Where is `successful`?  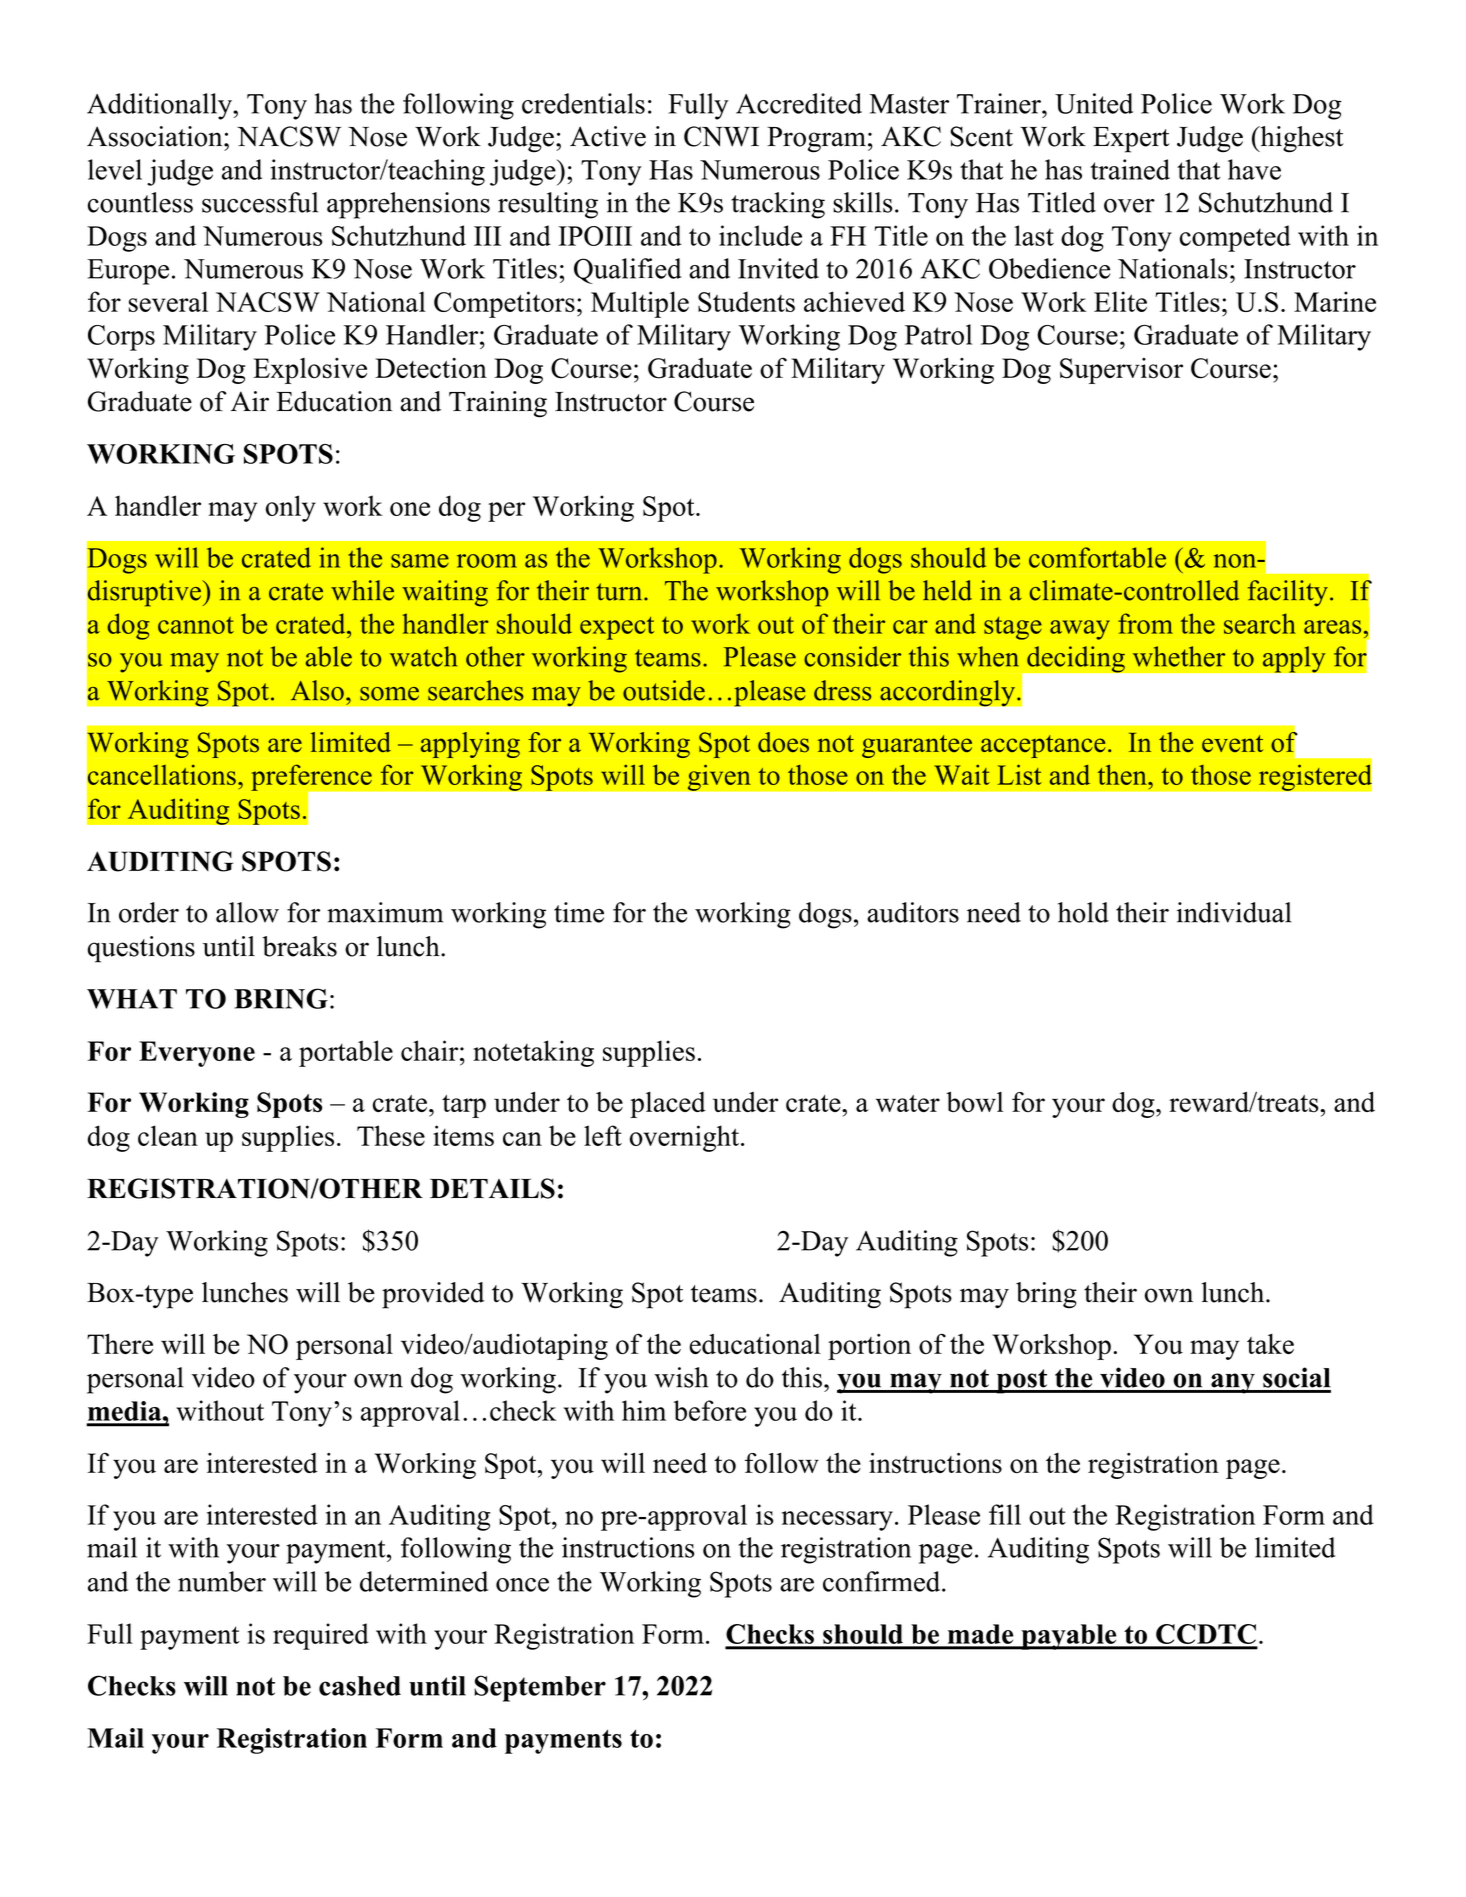 successful is located at coordinates (260, 202).
